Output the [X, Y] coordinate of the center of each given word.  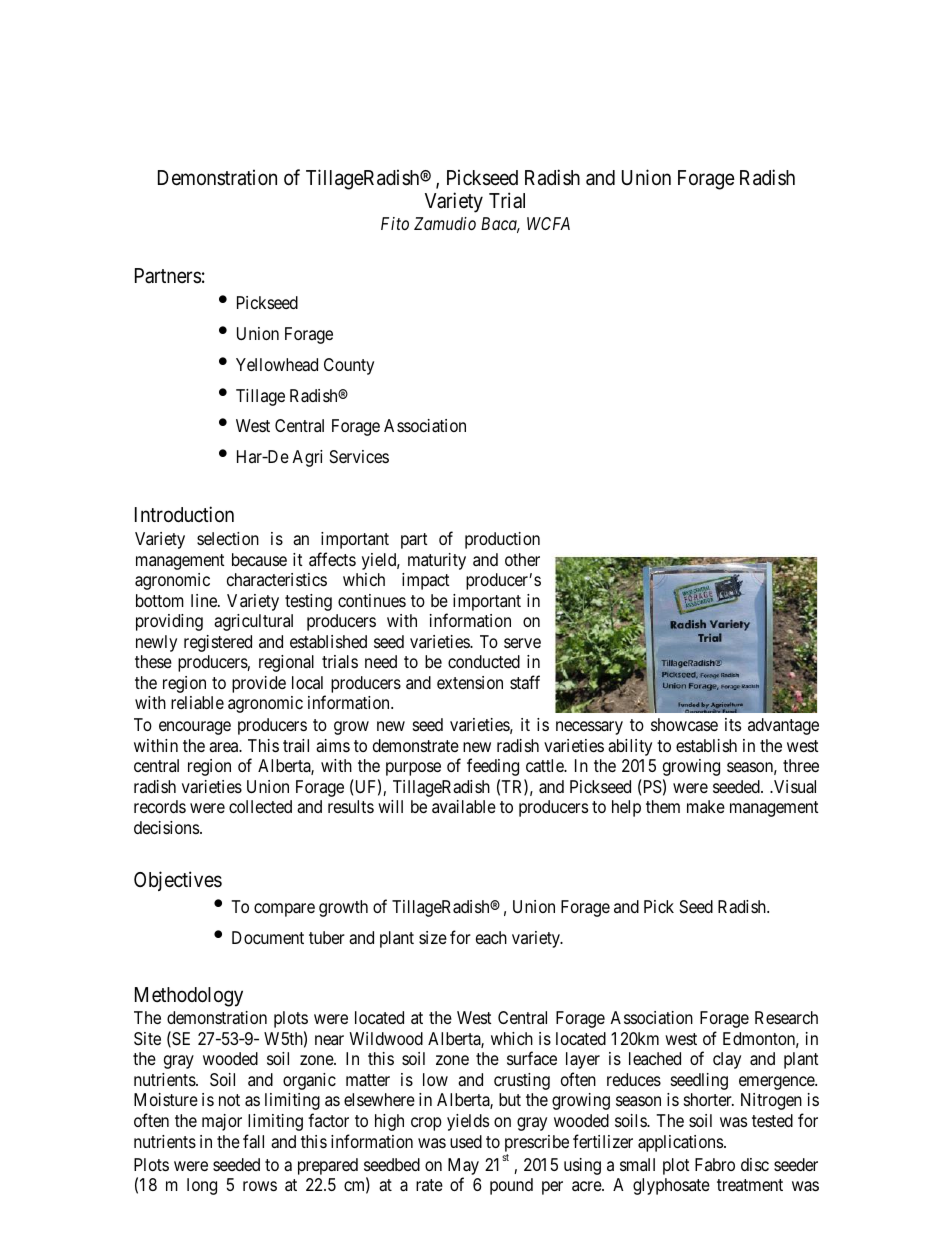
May [463, 1168]
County [349, 366]
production [502, 540]
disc [755, 1164]
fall [253, 1141]
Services [359, 456]
